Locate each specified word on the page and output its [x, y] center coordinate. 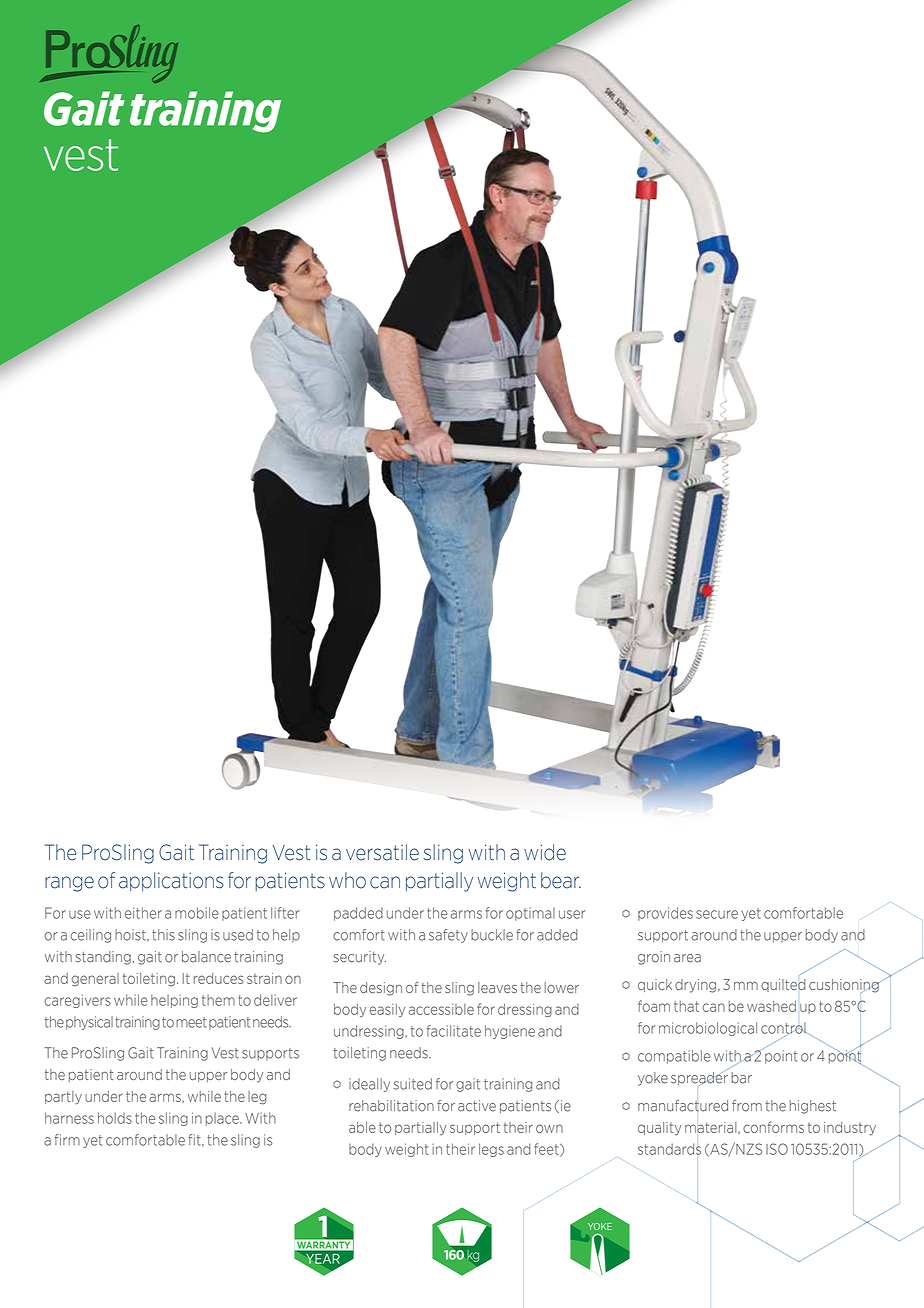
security [360, 958]
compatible [674, 1057]
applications [171, 881]
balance [206, 957]
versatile [382, 852]
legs [491, 1150]
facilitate [454, 1031]
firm [67, 1139]
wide [545, 852]
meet [191, 1022]
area [687, 958]
